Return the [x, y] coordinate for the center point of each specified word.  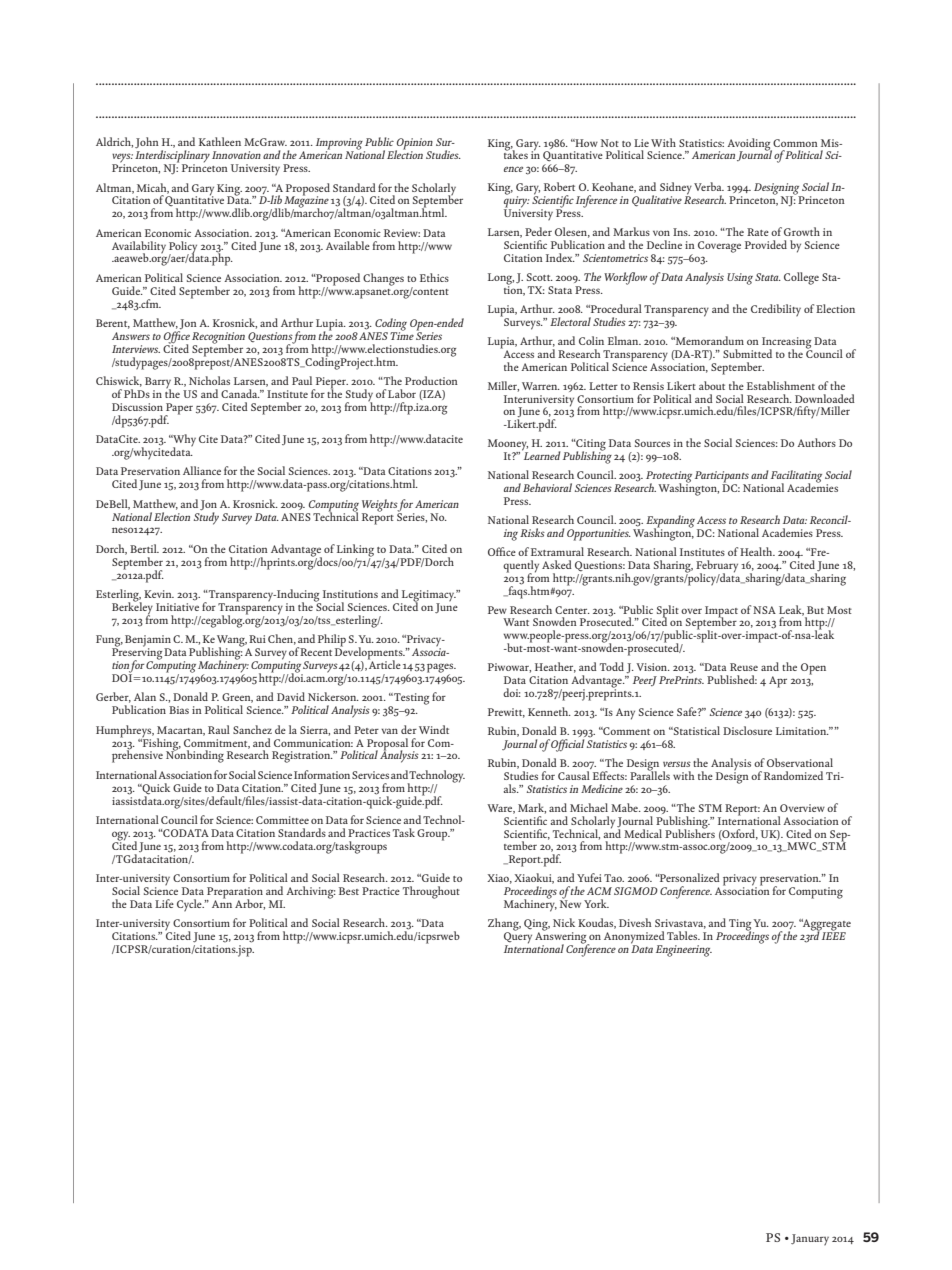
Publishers [690, 832]
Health [757, 551]
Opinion [414, 145]
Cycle [190, 905]
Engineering [684, 951]
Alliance [202, 470]
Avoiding [749, 145]
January [810, 1240]
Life [164, 903]
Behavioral [547, 487]
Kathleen [220, 141]
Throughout [431, 892]
